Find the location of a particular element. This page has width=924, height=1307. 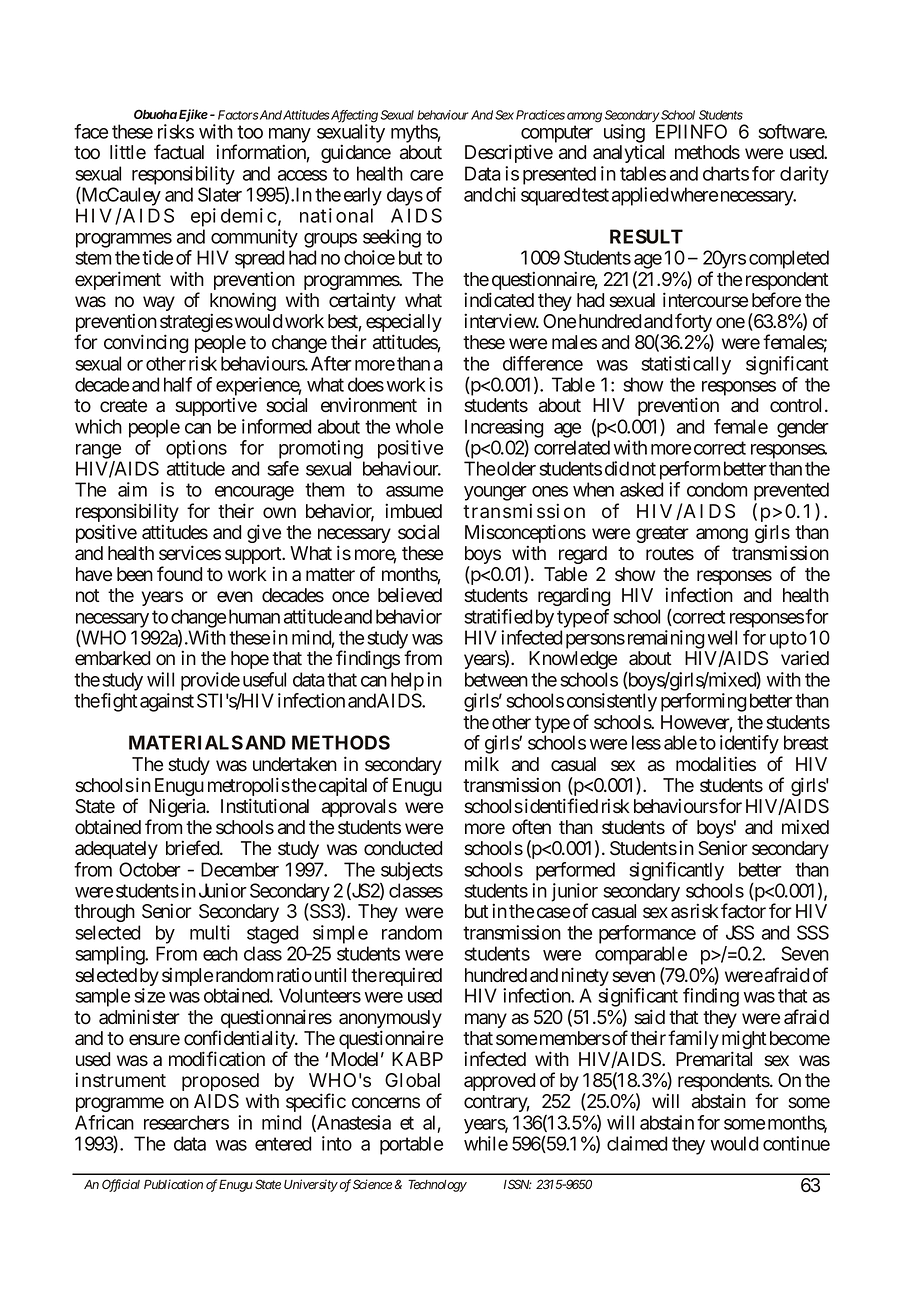

claimed is located at coordinates (637, 1143).
